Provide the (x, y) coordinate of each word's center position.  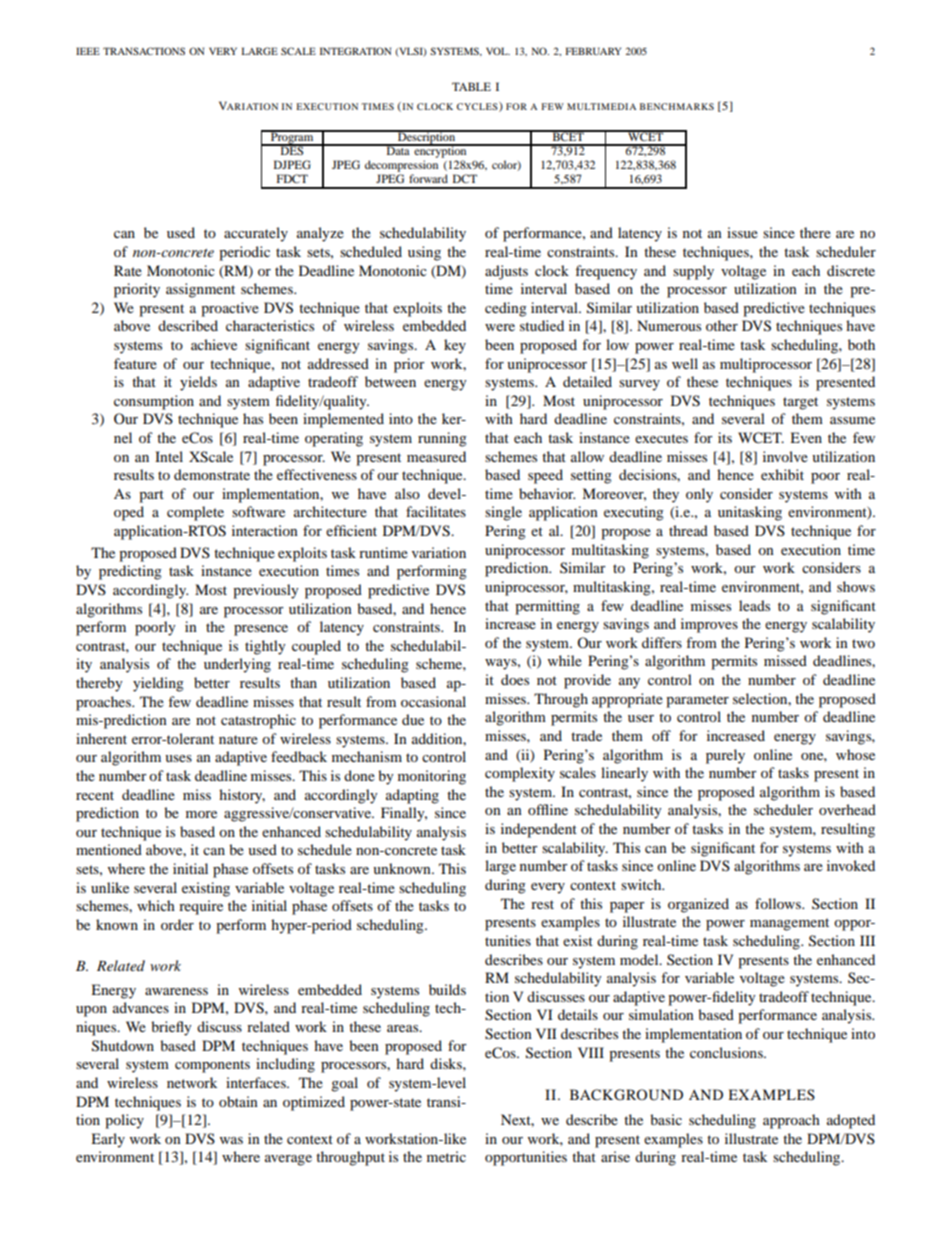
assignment (200, 290)
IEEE (88, 51)
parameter (697, 701)
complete (195, 513)
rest (542, 904)
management (789, 924)
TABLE (471, 86)
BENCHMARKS (677, 106)
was (231, 1140)
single (503, 513)
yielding (158, 684)
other (722, 325)
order (177, 924)
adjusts (506, 272)
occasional (433, 701)
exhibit (782, 474)
